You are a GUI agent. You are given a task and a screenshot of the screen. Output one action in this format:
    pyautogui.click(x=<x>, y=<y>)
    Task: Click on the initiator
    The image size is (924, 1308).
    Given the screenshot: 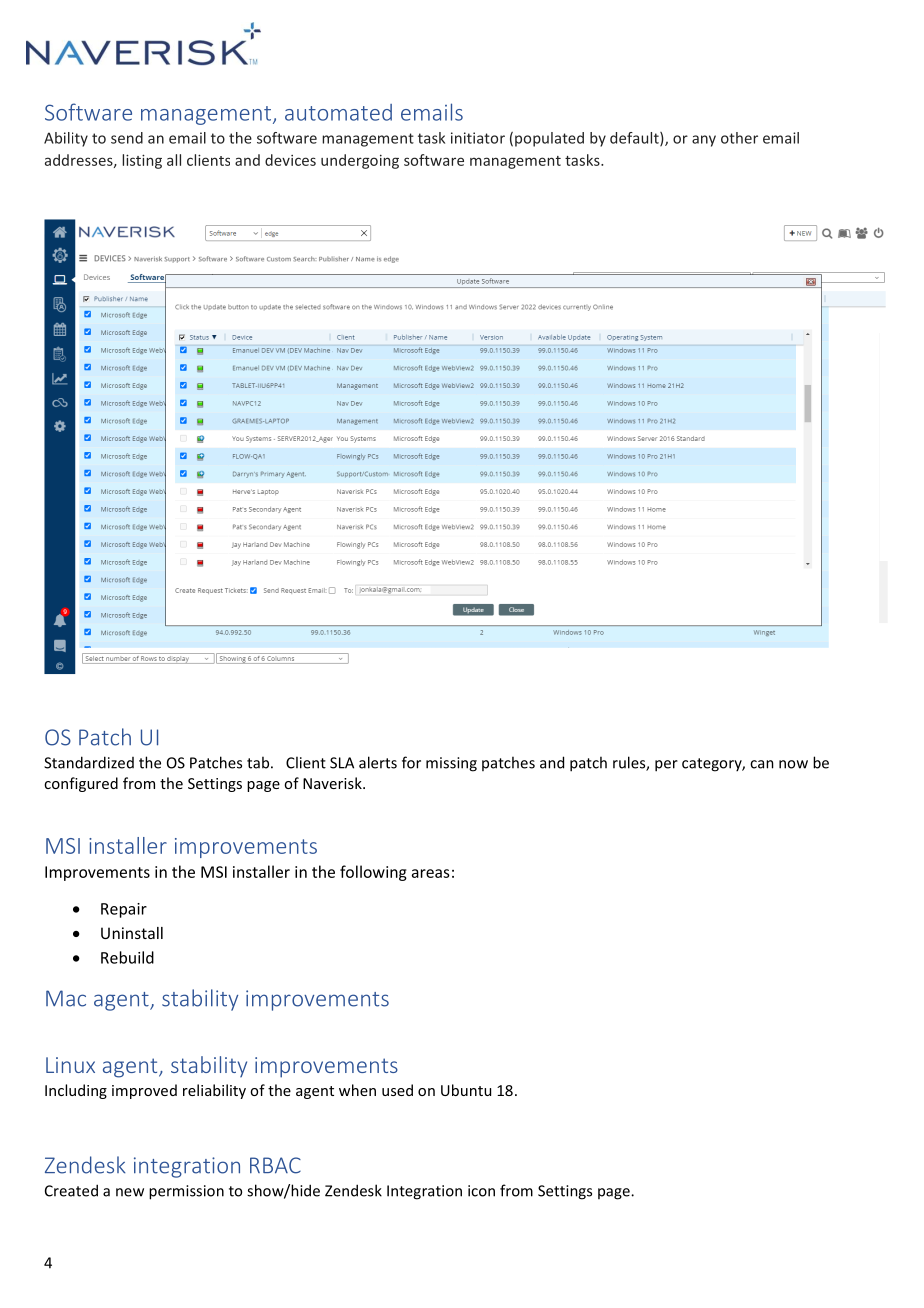 What is the action you would take?
    pyautogui.click(x=478, y=138)
